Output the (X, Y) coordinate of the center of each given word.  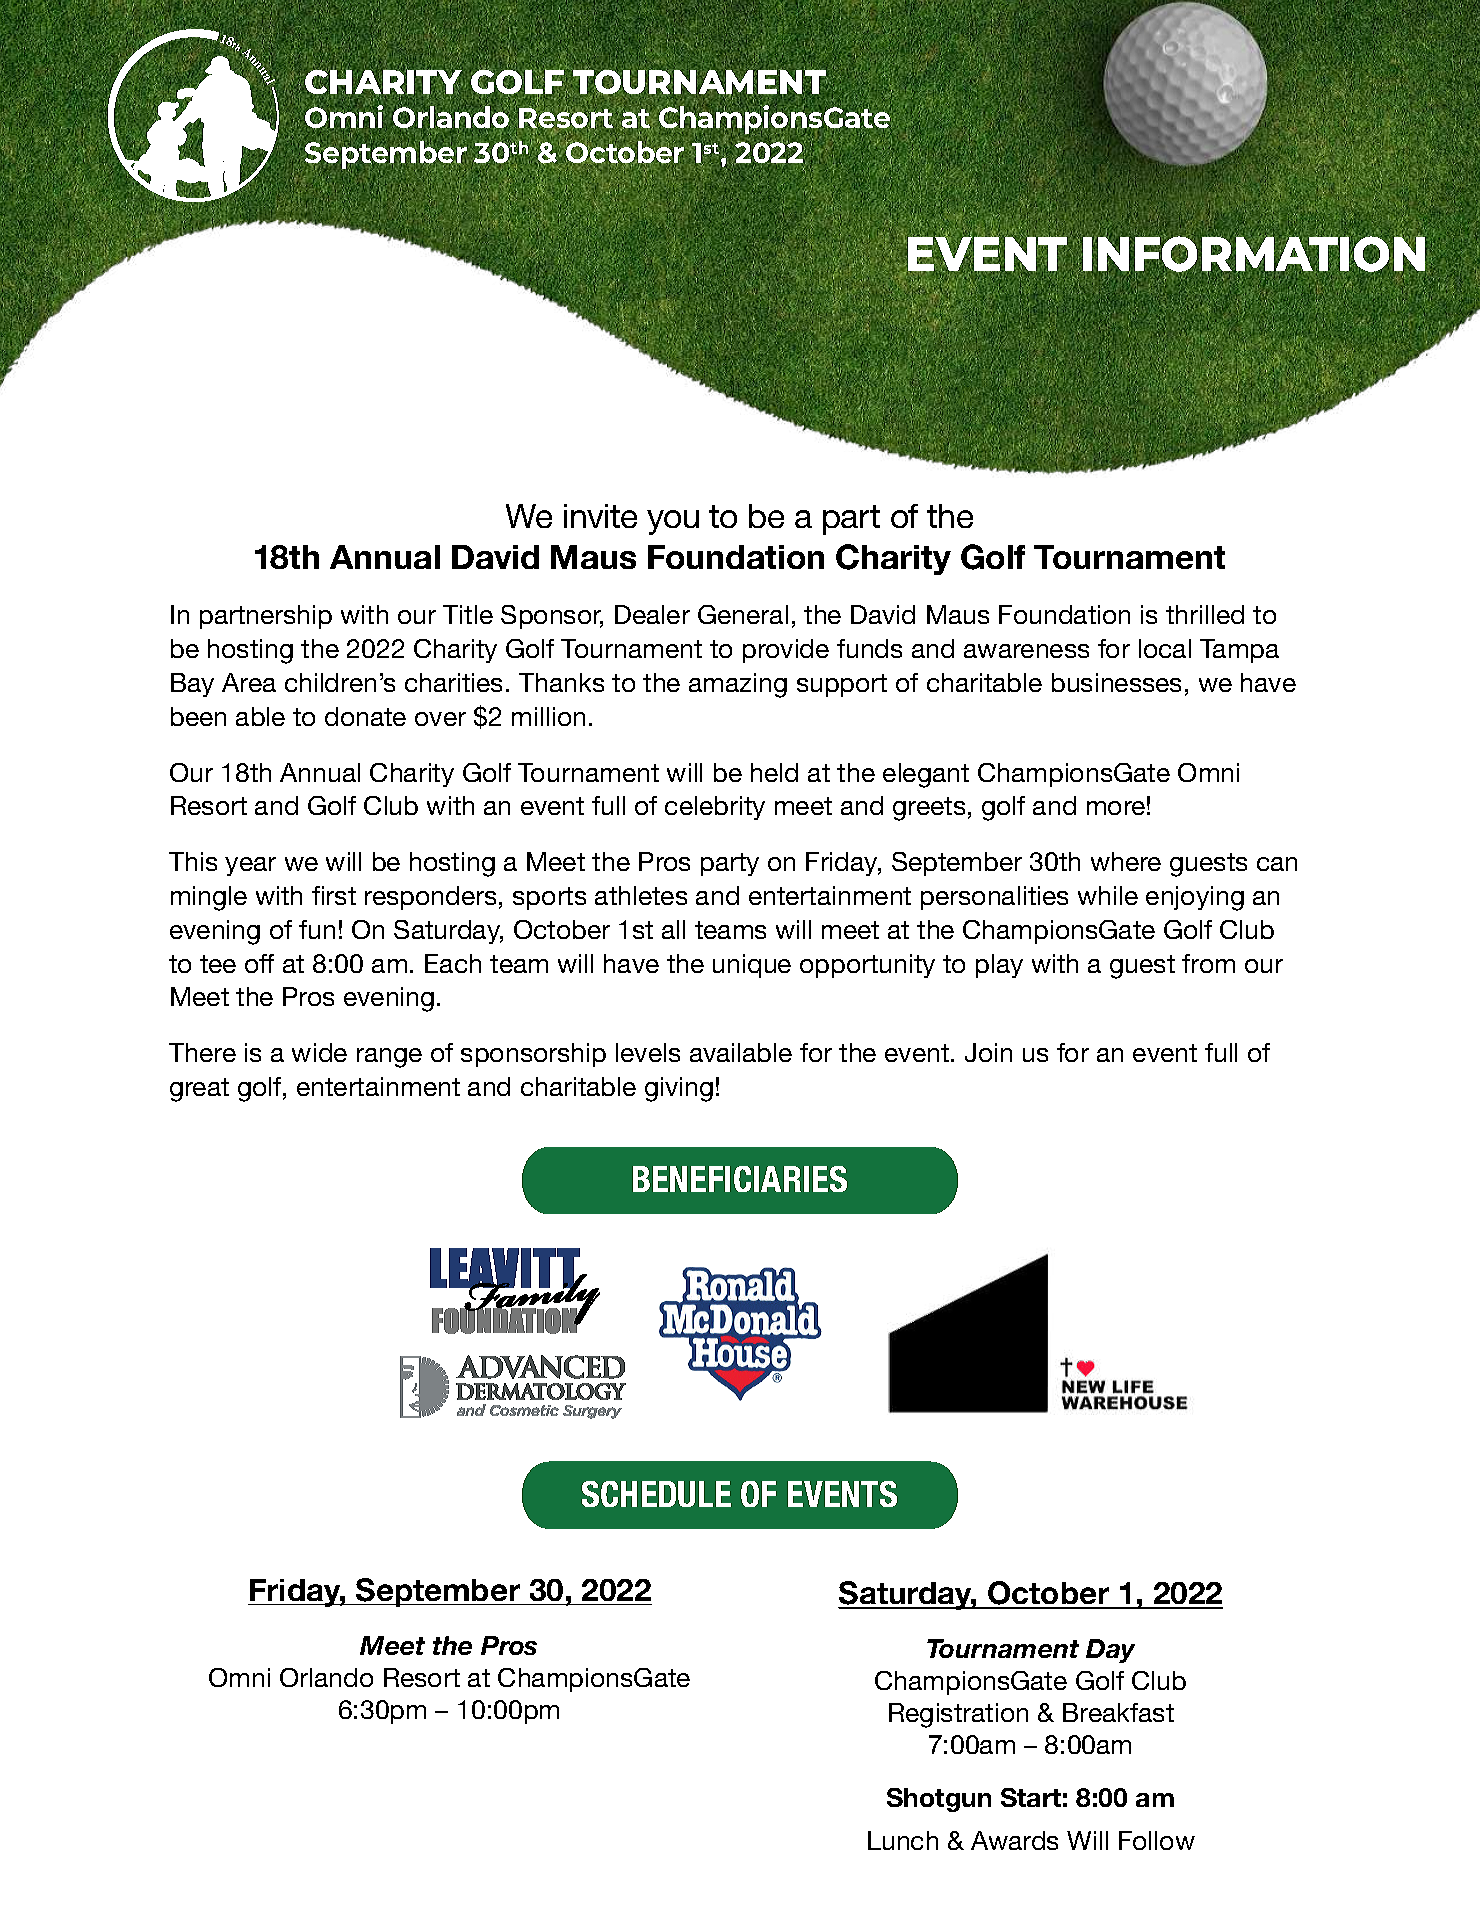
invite (600, 516)
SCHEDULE (656, 1494)
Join (988, 1052)
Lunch (903, 1840)
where (1126, 861)
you (673, 522)
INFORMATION (1254, 254)
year (250, 866)
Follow (1157, 1840)
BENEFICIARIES (740, 1179)
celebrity (715, 808)
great (199, 1090)
